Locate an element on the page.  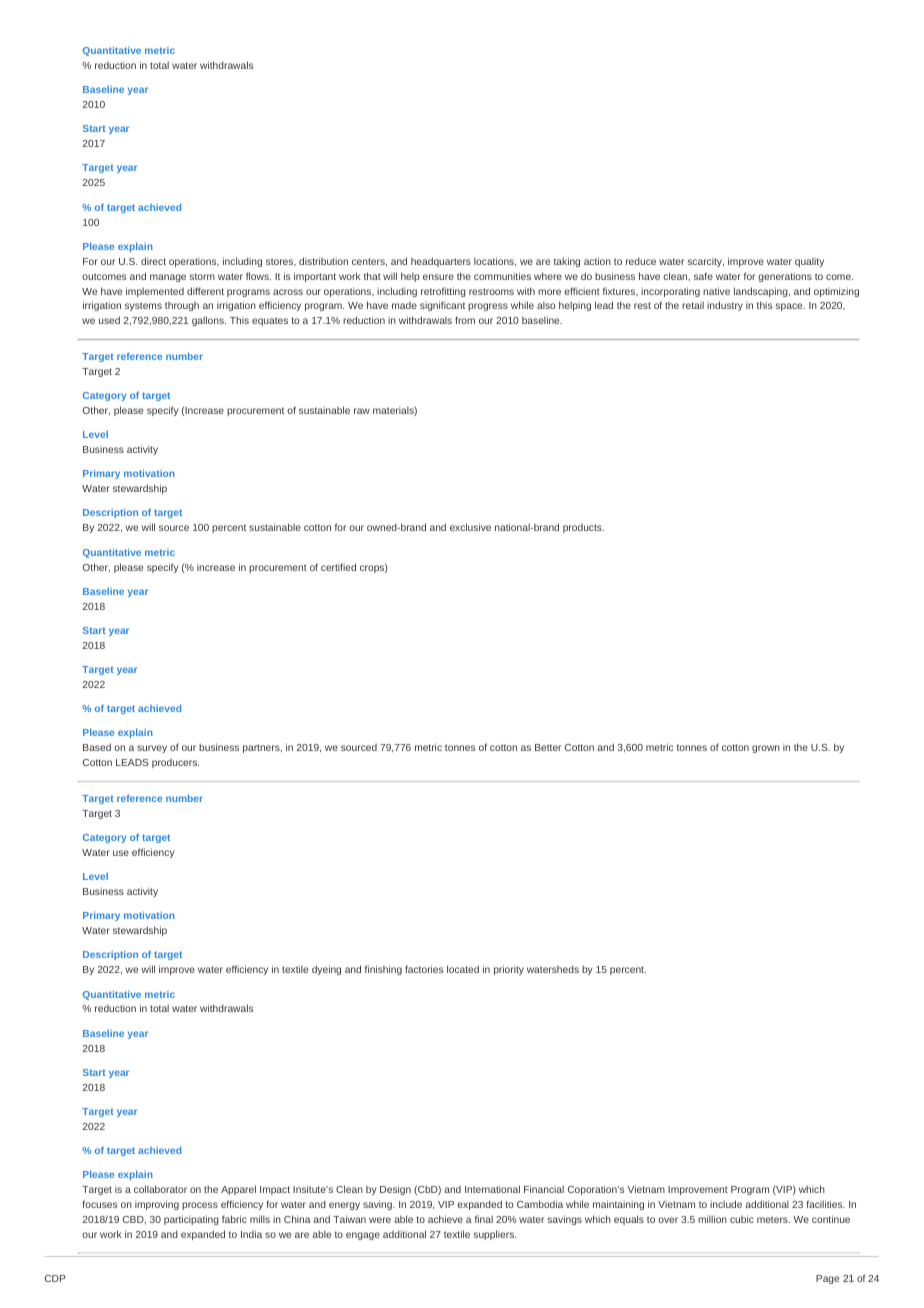
dyeing is located at coordinates (326, 970).
